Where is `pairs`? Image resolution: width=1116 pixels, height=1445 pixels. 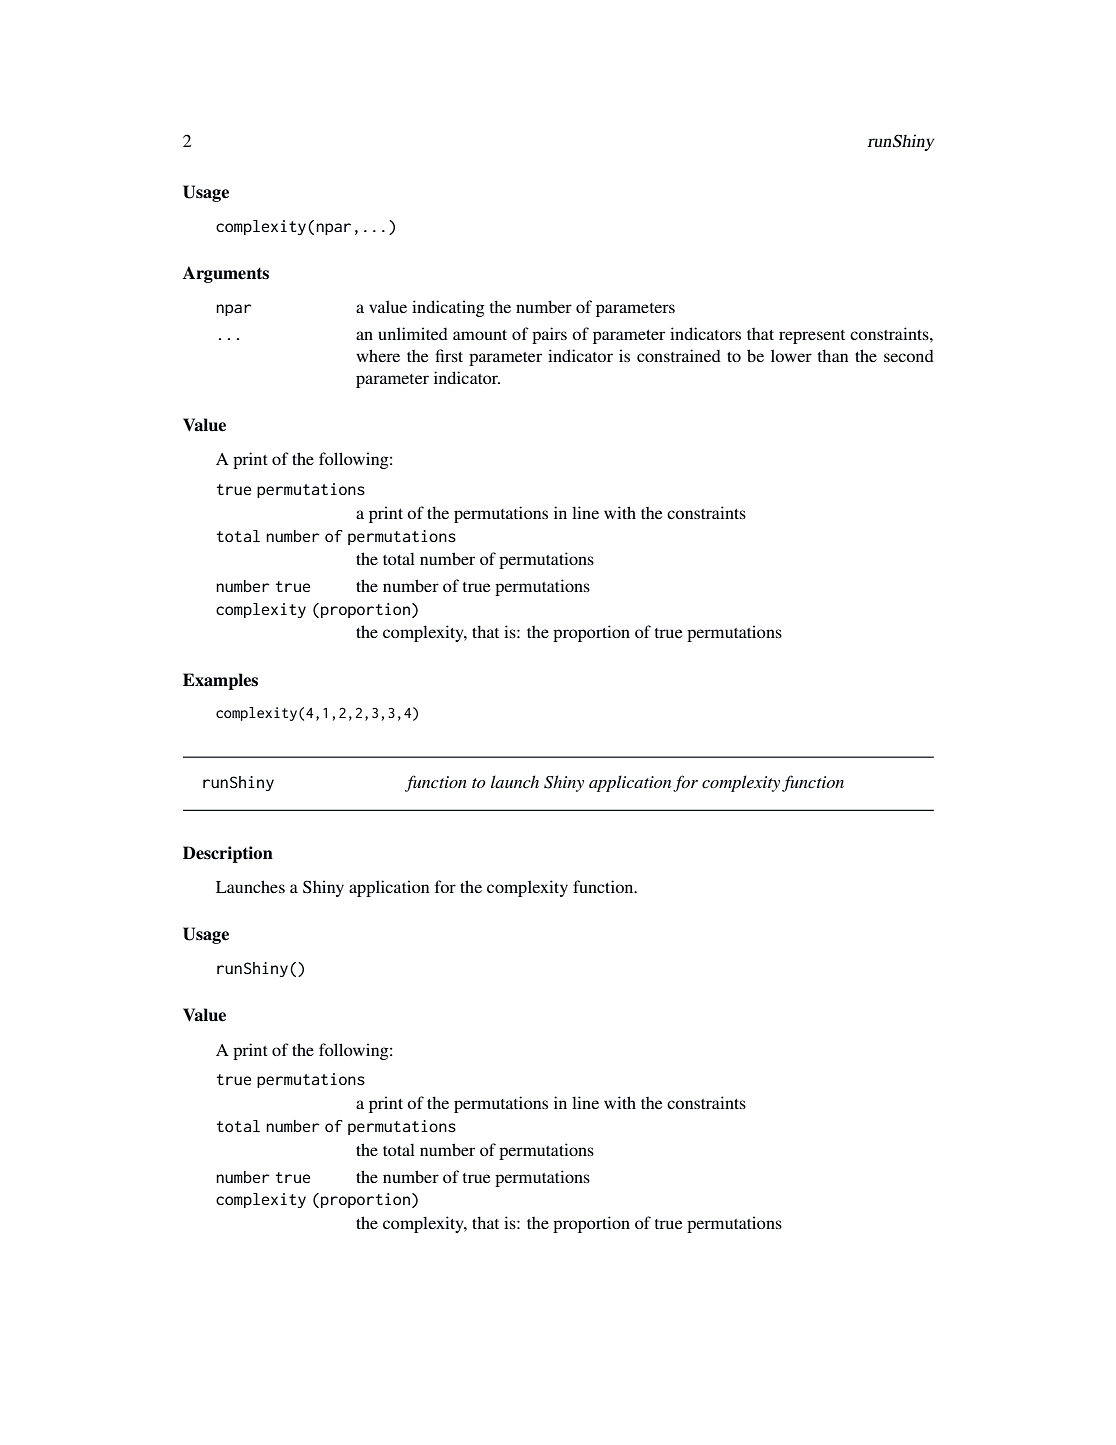 pairs is located at coordinates (549, 335).
